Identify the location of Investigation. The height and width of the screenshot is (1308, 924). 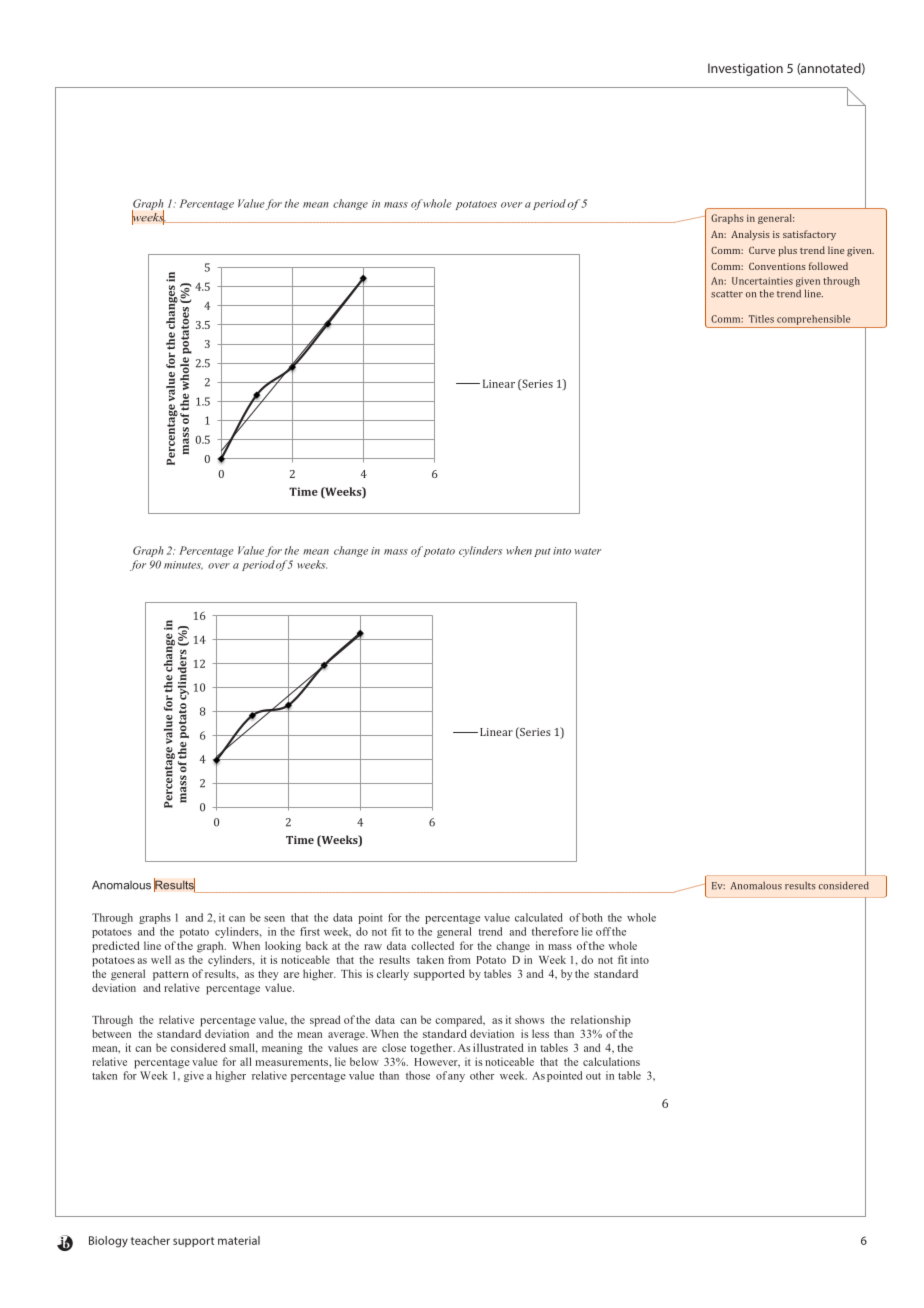
(745, 69).
